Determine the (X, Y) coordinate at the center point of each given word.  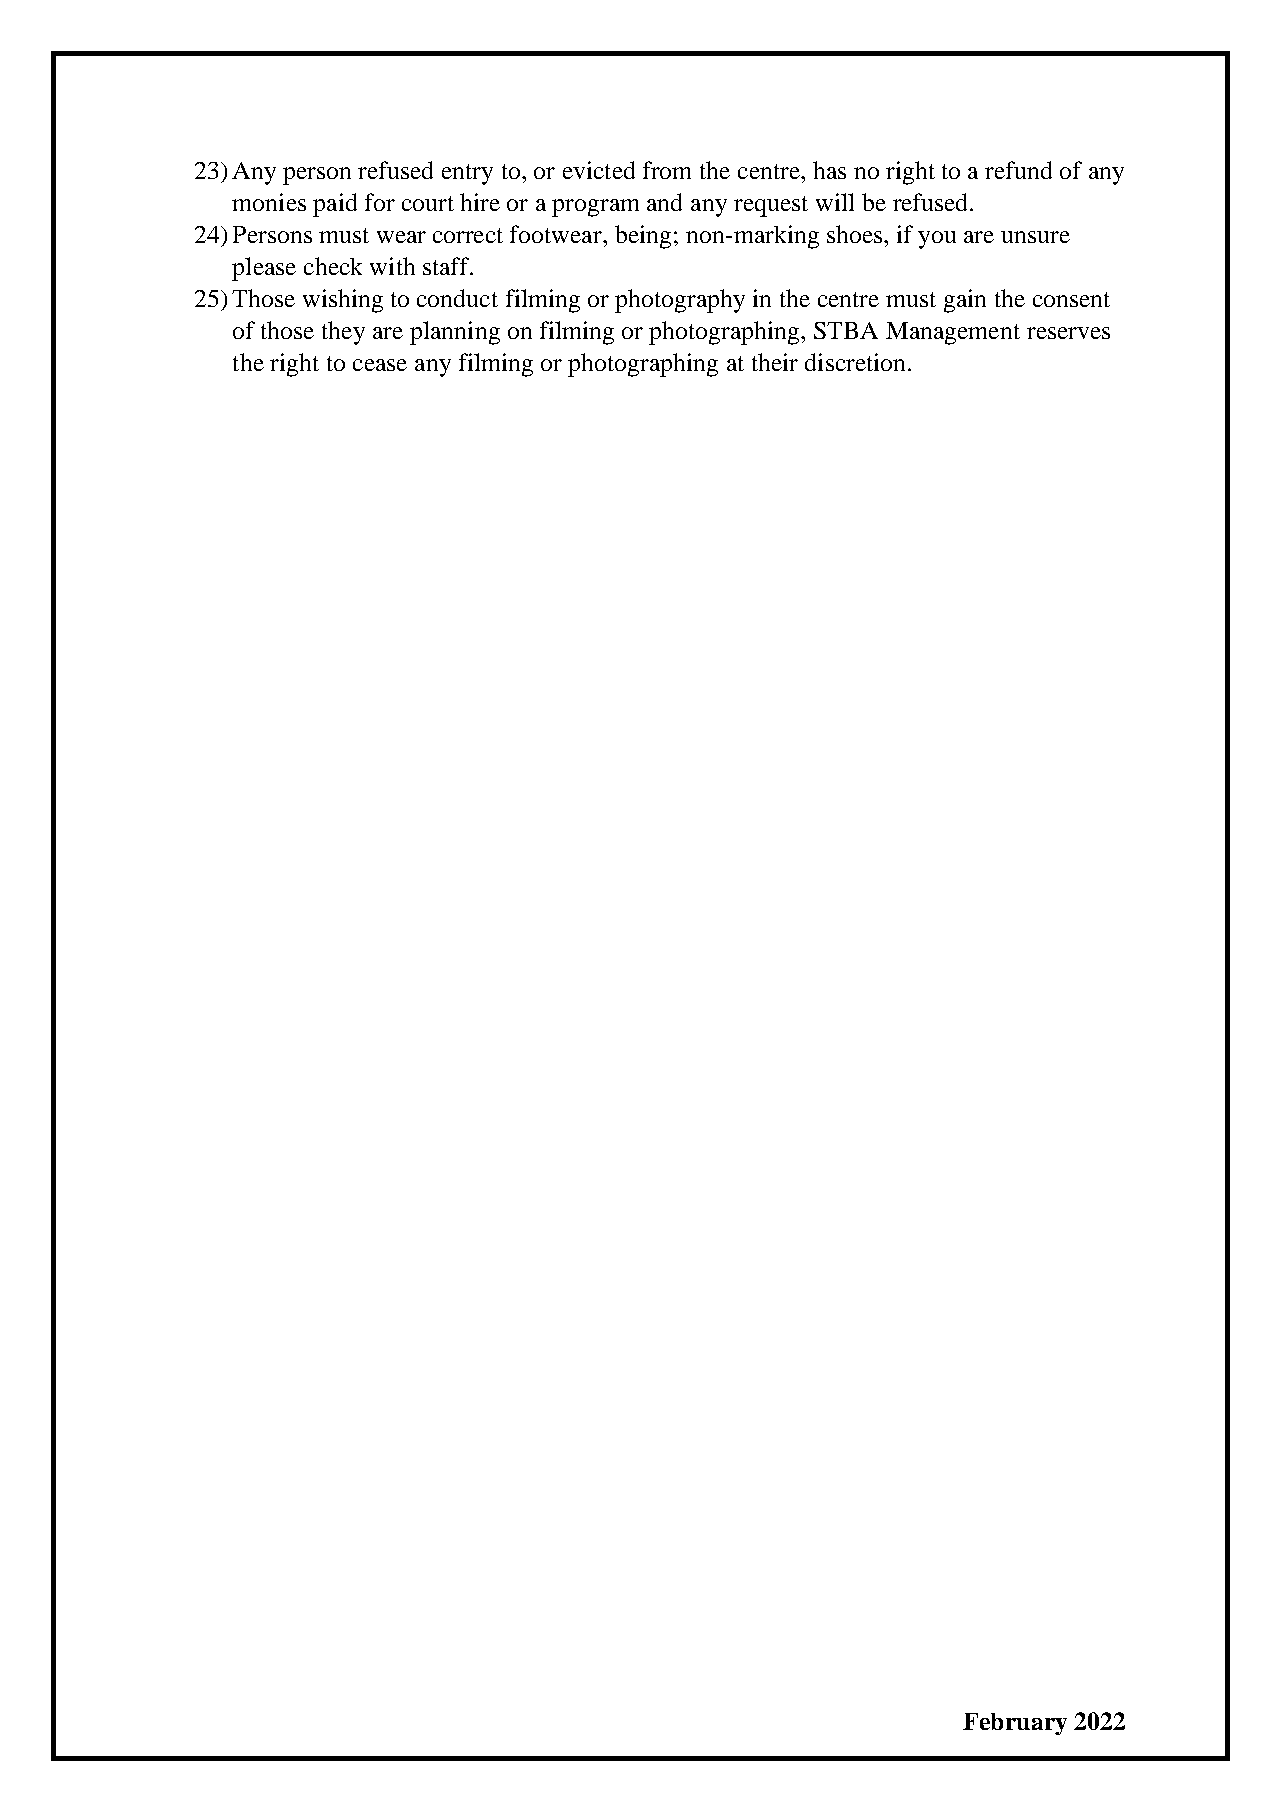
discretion (855, 362)
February (1015, 1724)
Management (953, 333)
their (775, 362)
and (664, 202)
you (937, 240)
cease (380, 365)
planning (455, 333)
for (380, 202)
